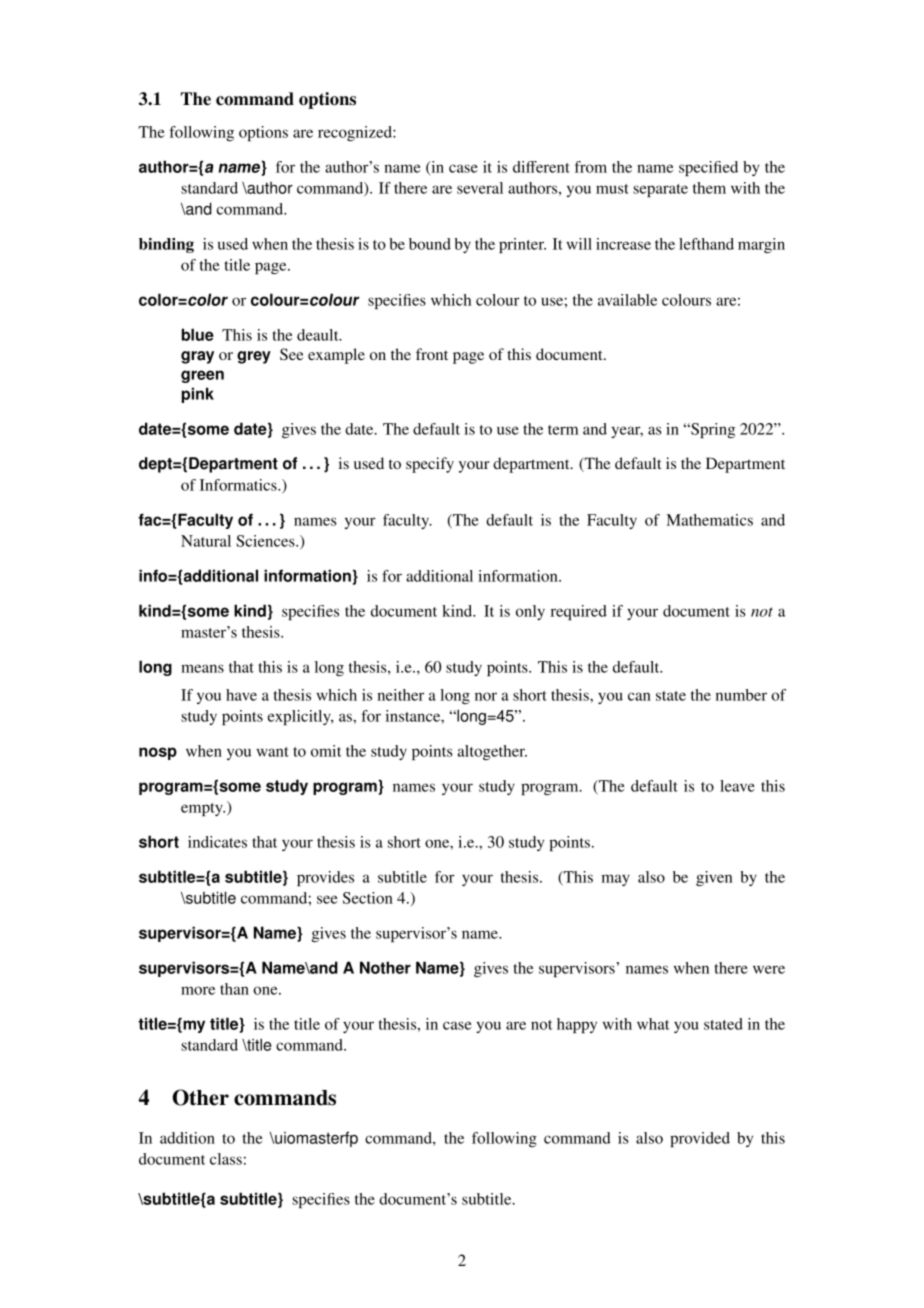  I want to click on several, so click(480, 188).
